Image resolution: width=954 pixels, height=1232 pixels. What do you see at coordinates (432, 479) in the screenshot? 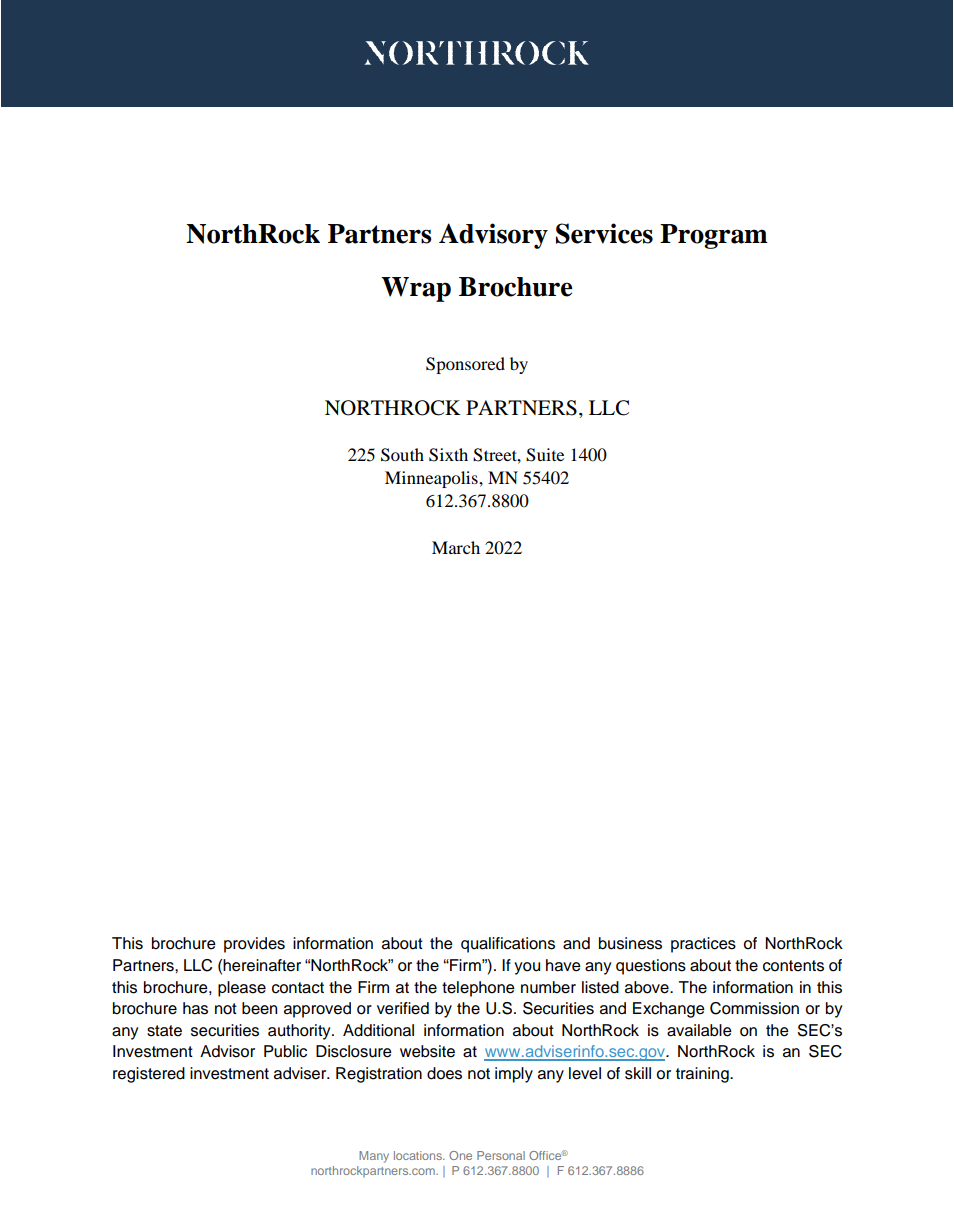
I see `Minneapolis` at bounding box center [432, 479].
